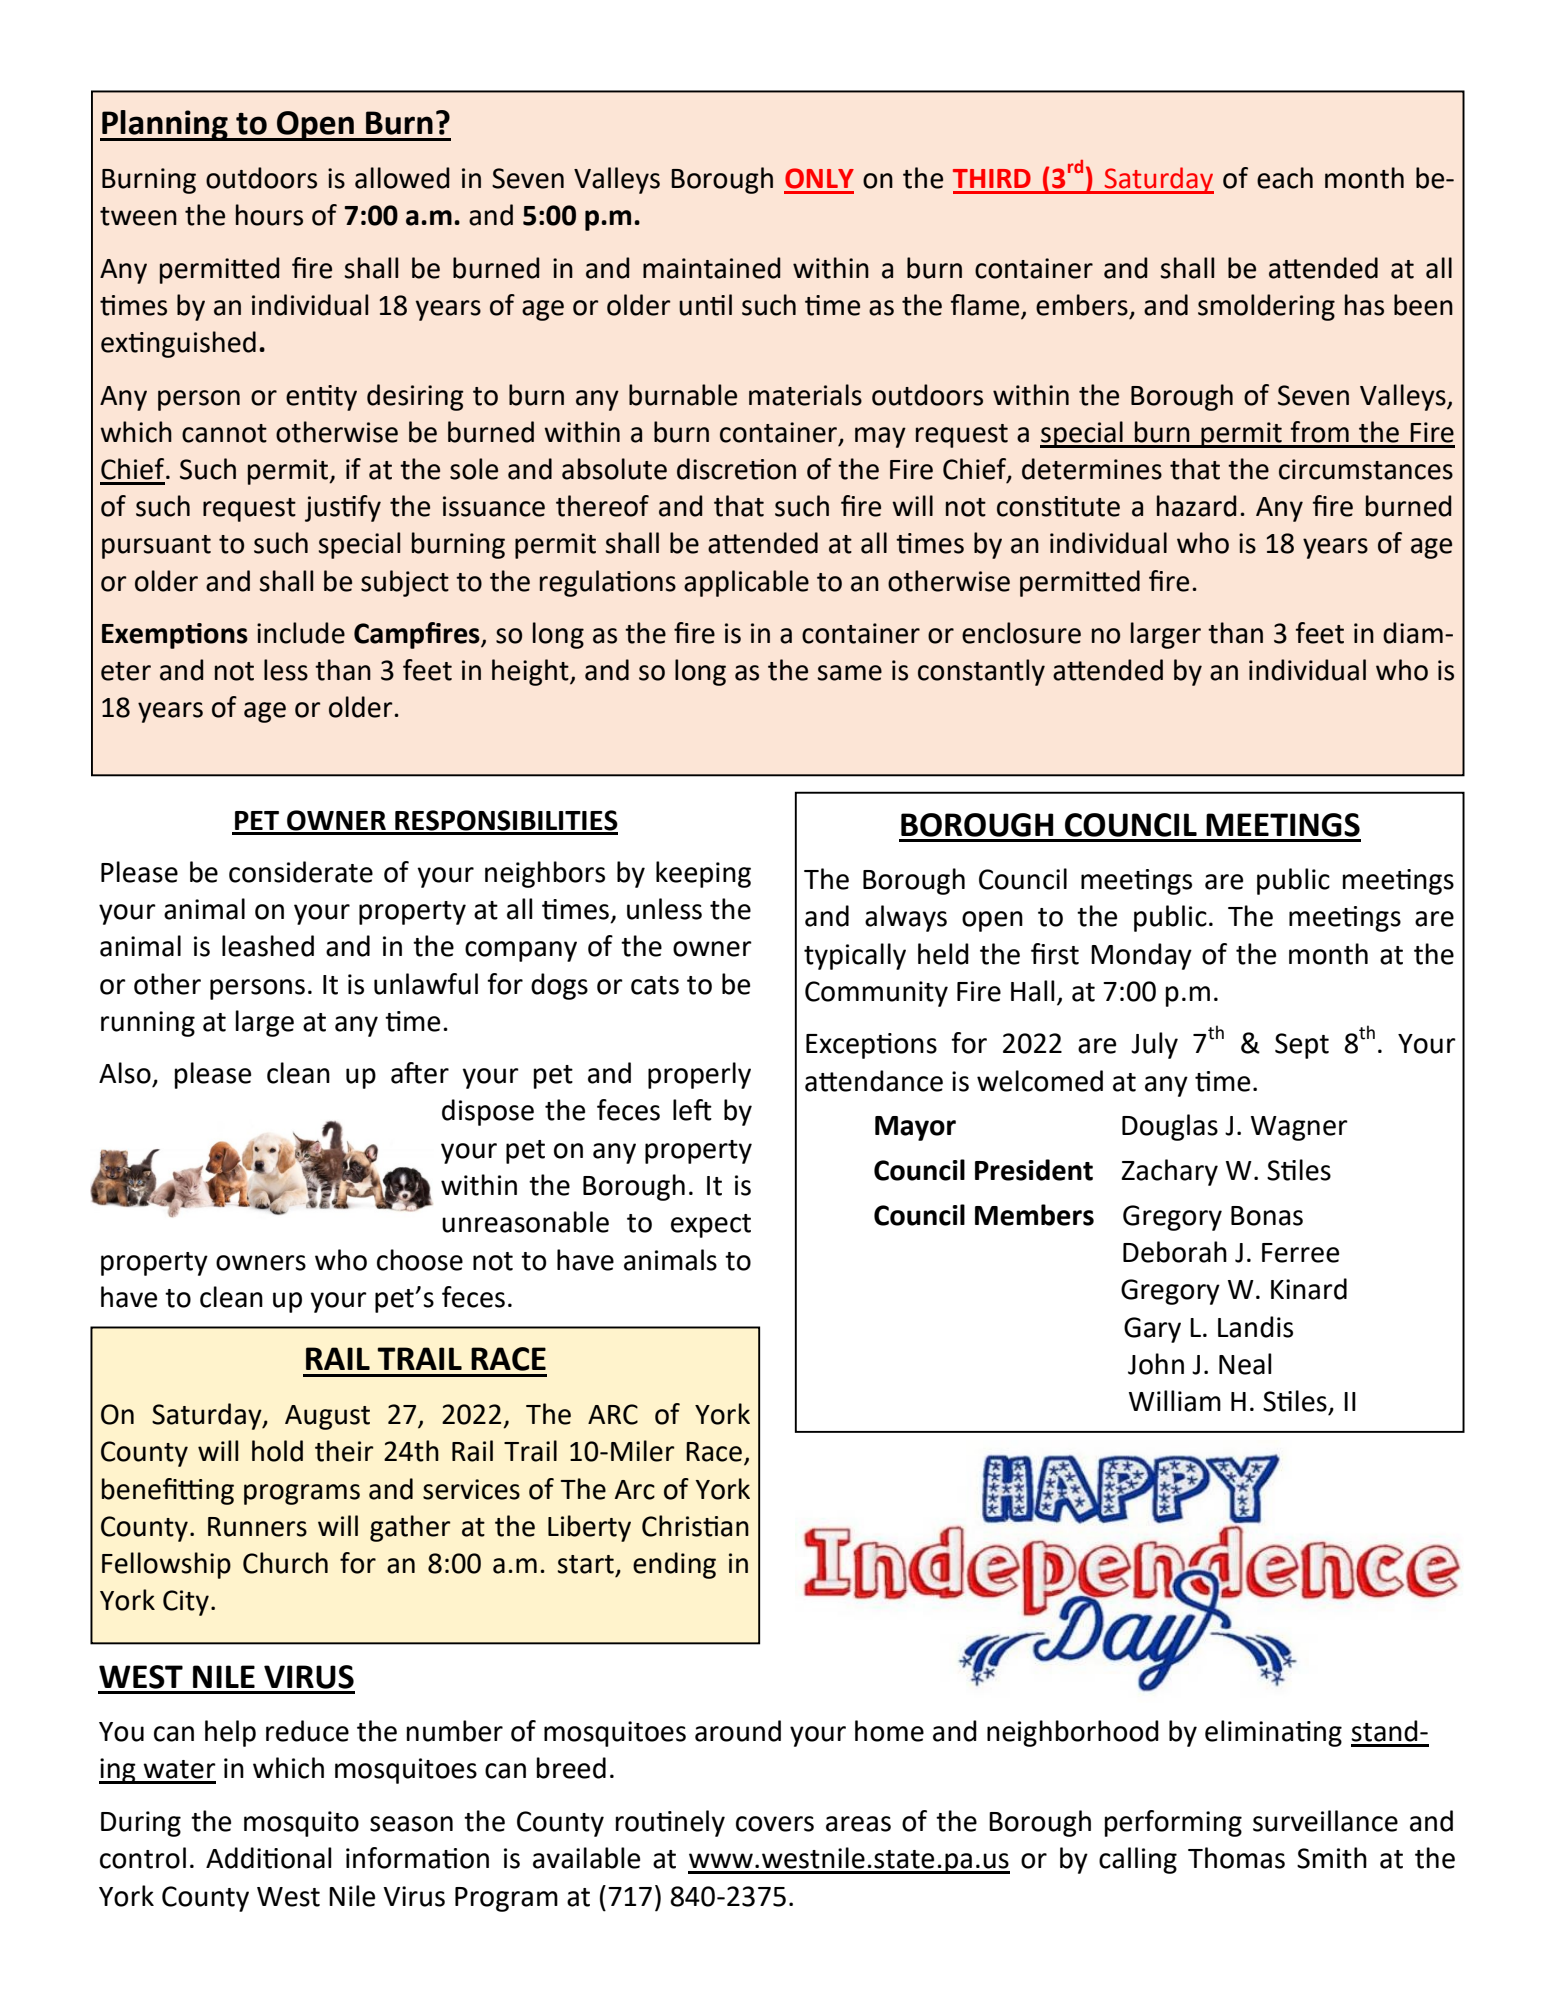  Describe the element at coordinates (746, 583) in the page. I see `applicable` at that location.
